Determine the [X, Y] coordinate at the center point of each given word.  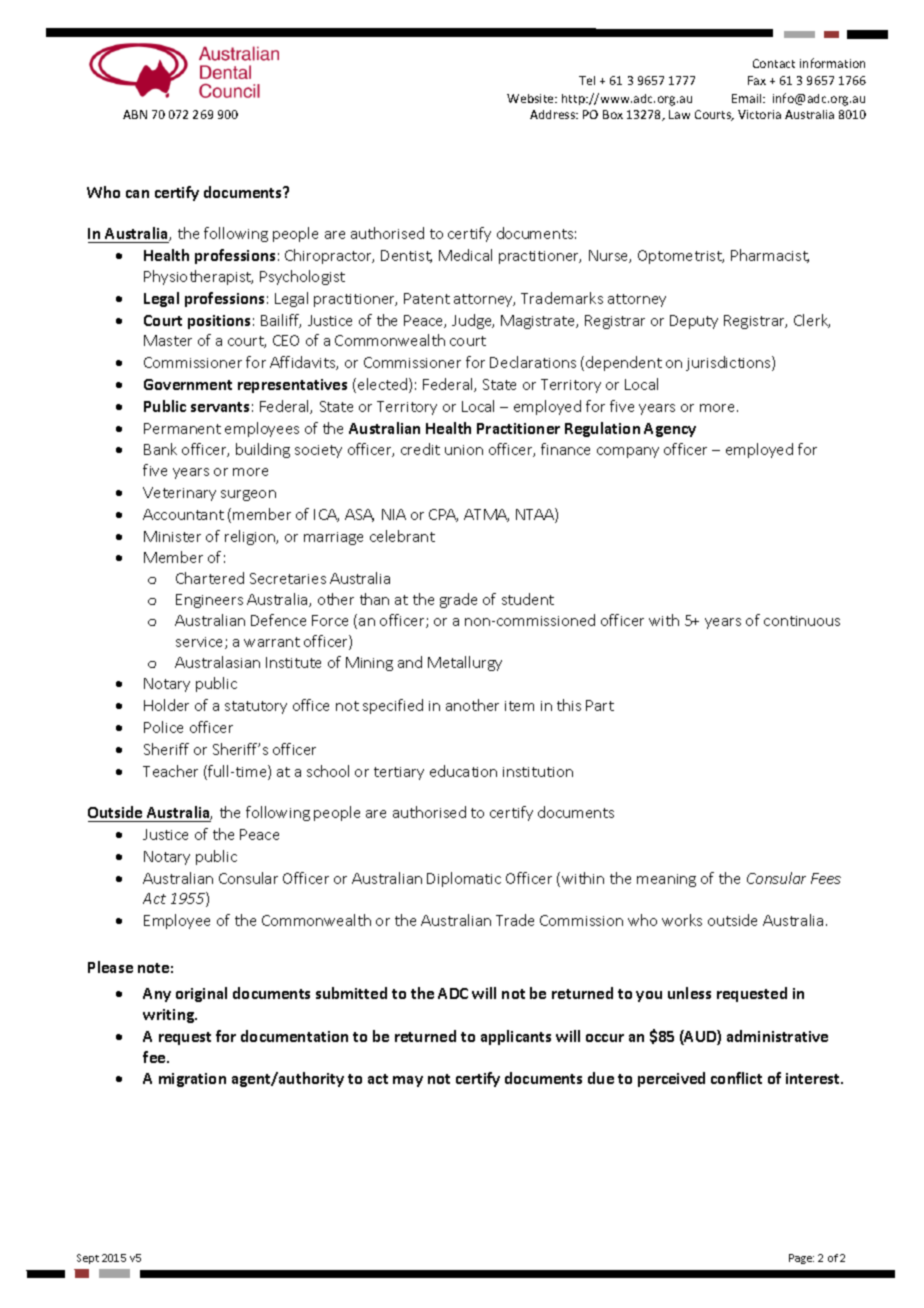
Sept [88, 1259]
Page [801, 1259]
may [408, 1081]
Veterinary [179, 494]
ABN [135, 114]
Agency [670, 430]
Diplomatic [464, 879]
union [464, 450]
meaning [666, 880]
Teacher [170, 771]
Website [531, 98]
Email [748, 98]
